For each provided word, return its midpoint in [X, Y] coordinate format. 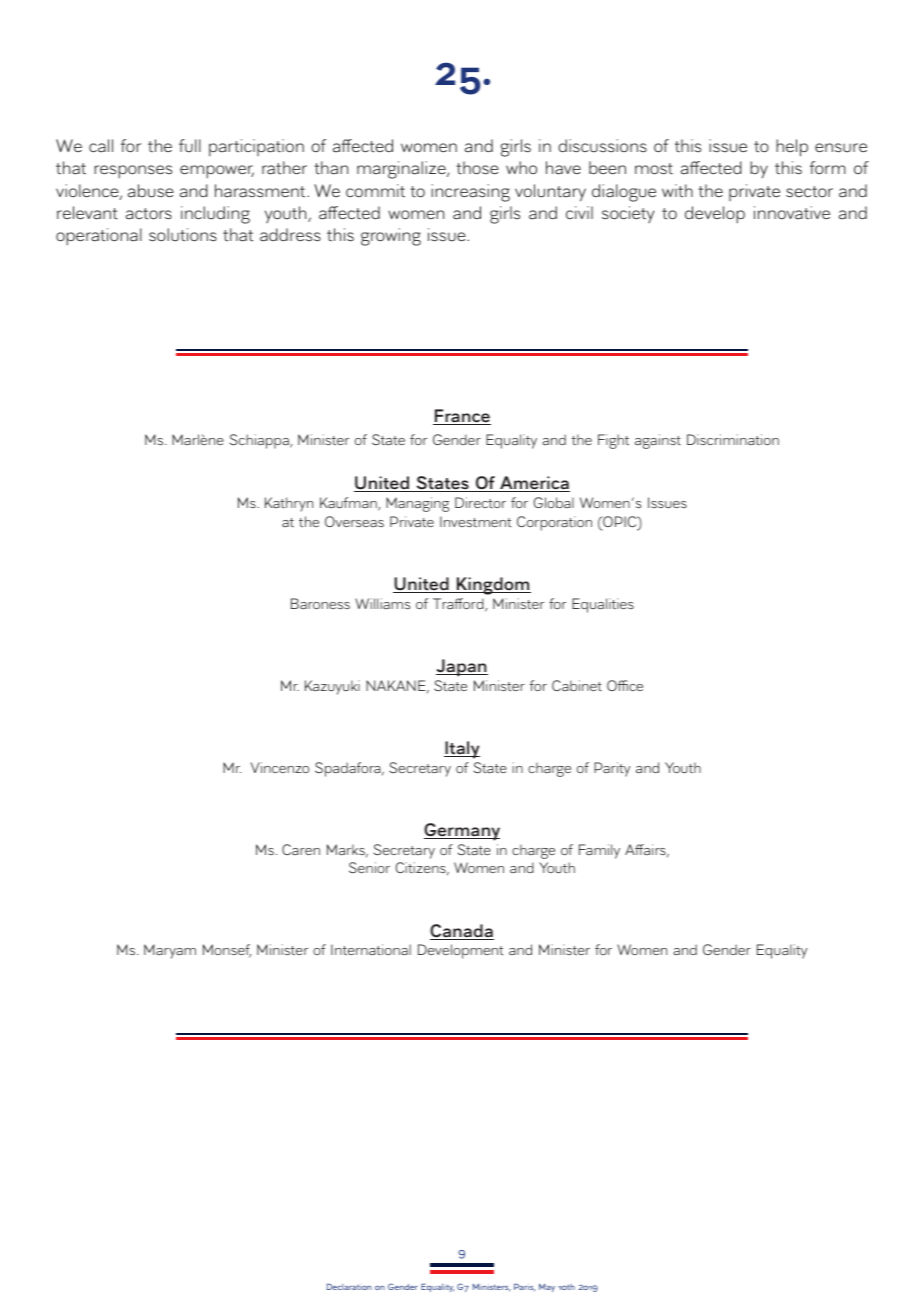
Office [625, 685]
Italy [462, 750]
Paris [524, 1287]
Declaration [349, 1286]
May [547, 1287]
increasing [470, 193]
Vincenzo [280, 767]
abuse [151, 191]
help [792, 148]
